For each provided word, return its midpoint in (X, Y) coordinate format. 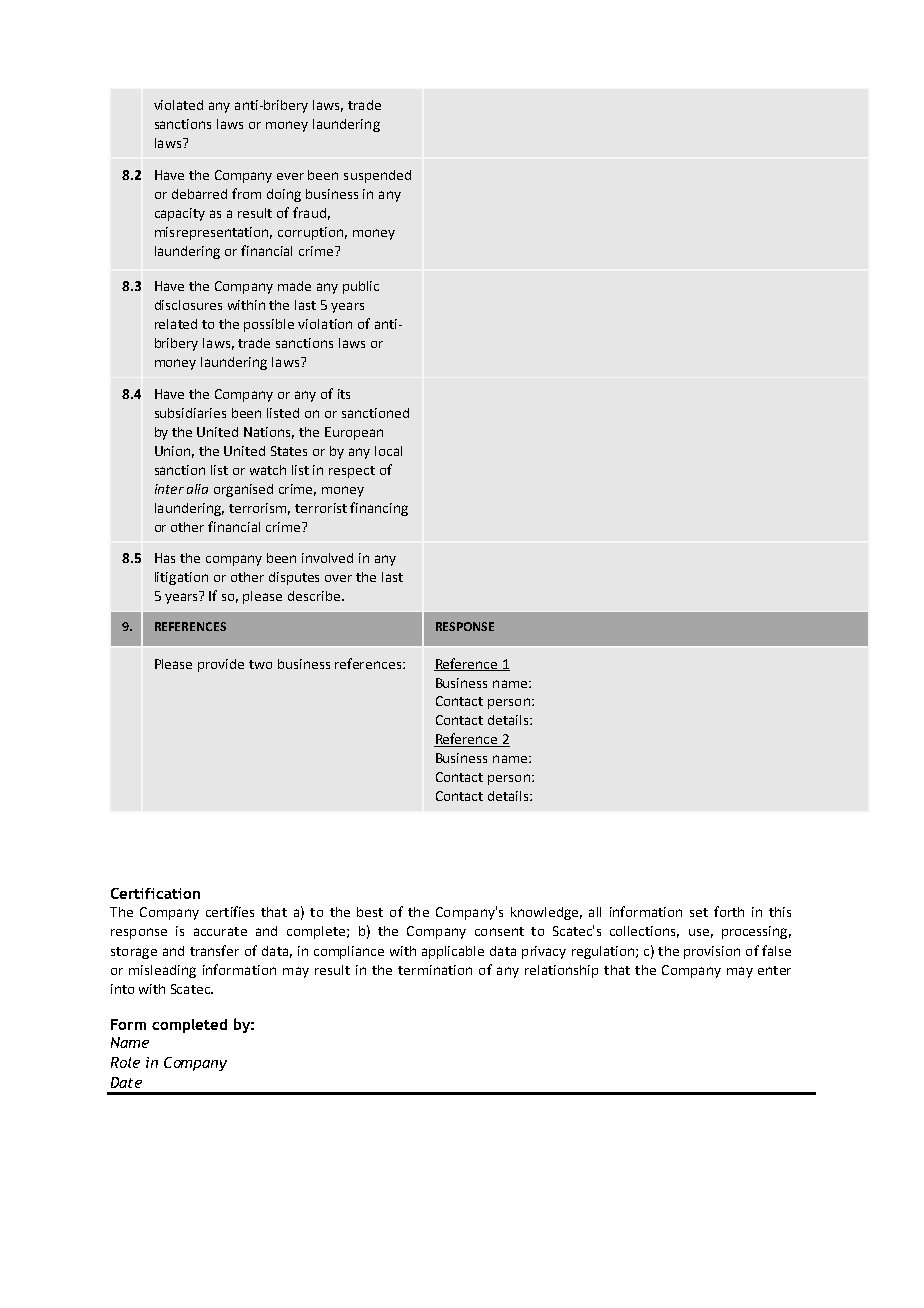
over (338, 578)
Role (125, 1062)
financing (379, 509)
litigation (181, 578)
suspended (377, 176)
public (361, 287)
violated (178, 105)
